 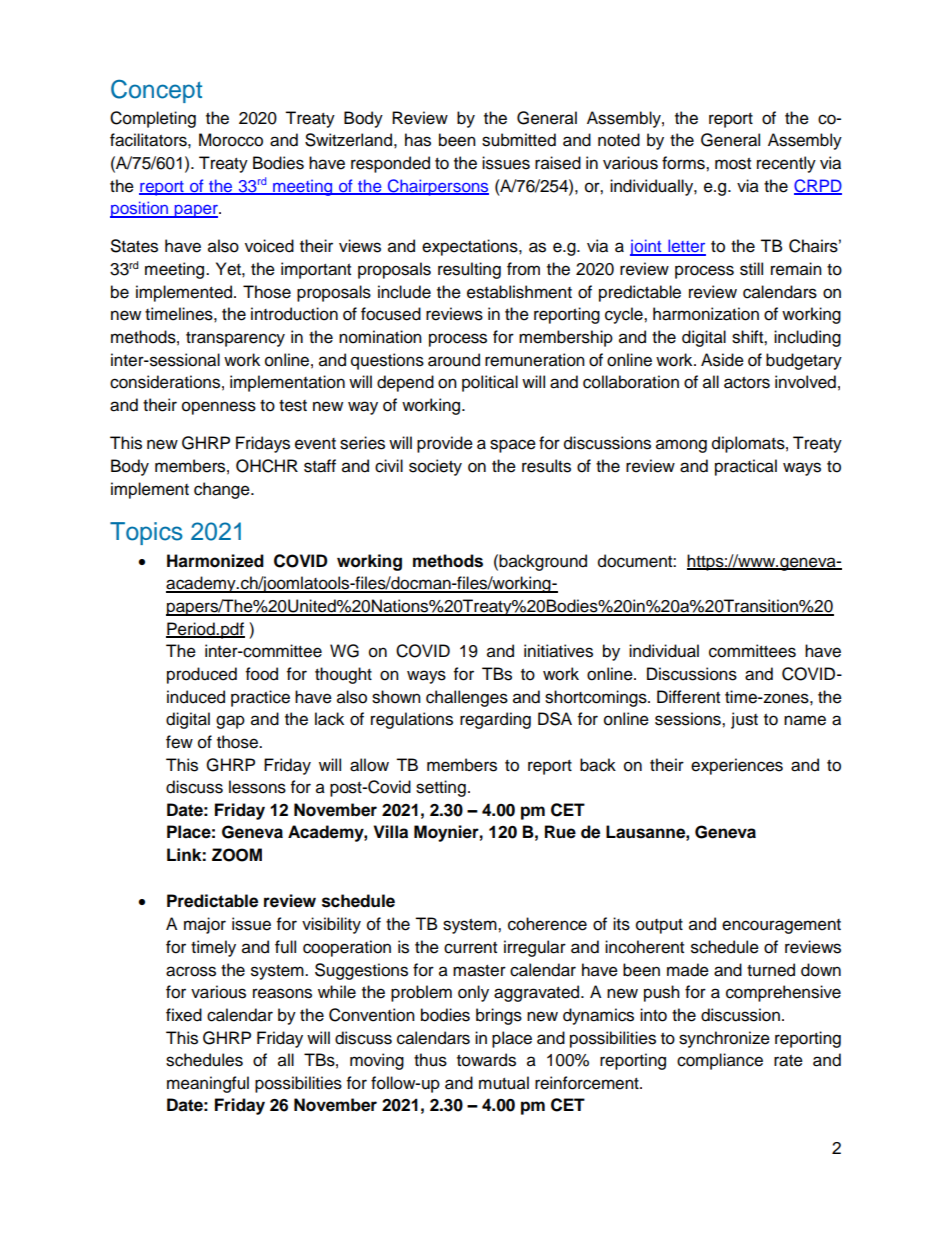 I want to click on ZOOM, so click(x=237, y=855).
